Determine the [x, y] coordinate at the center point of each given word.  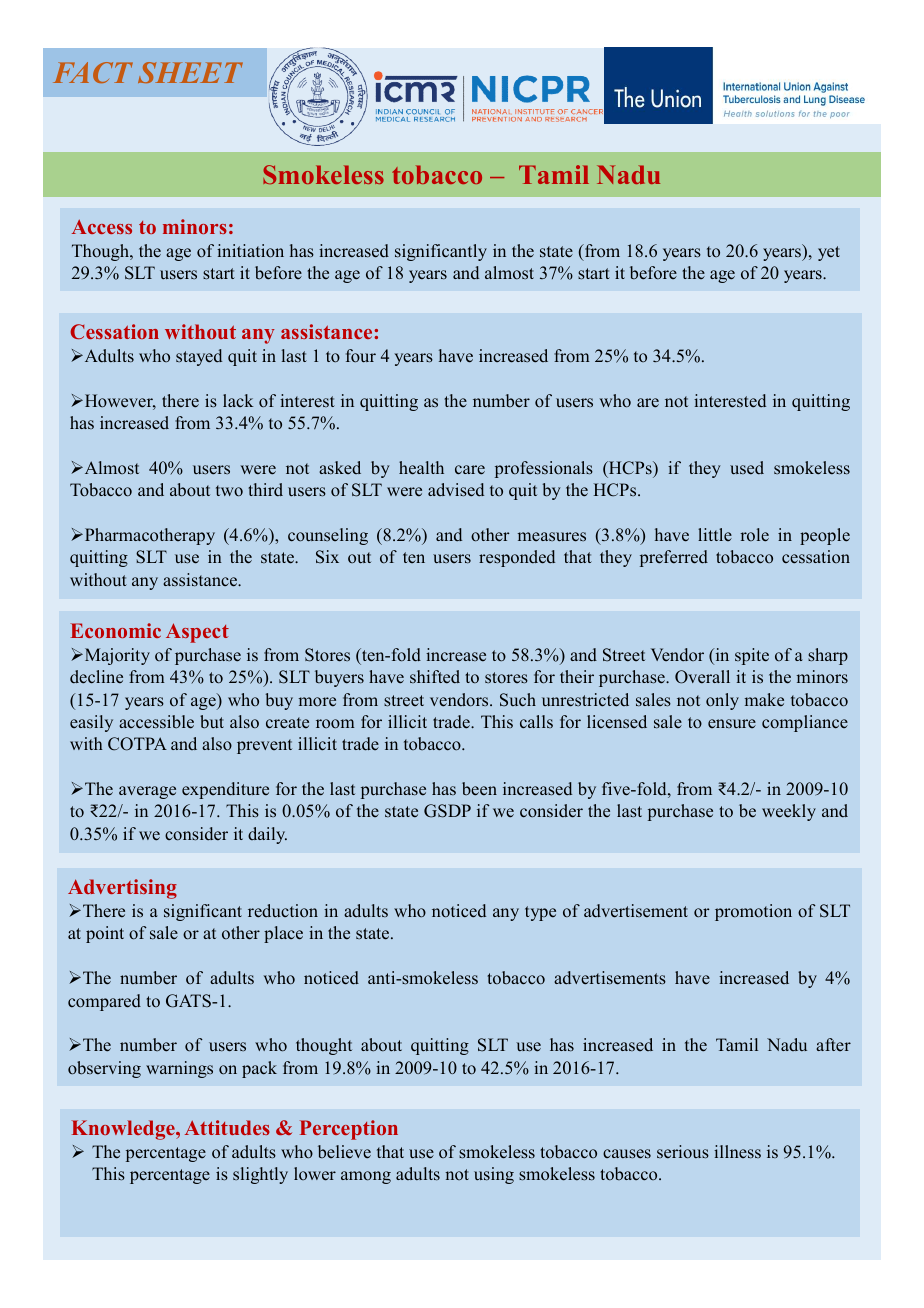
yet [829, 253]
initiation [250, 251]
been [479, 789]
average [147, 792]
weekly [789, 812]
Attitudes [227, 1127]
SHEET [190, 72]
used [747, 468]
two [229, 491]
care [470, 470]
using [494, 1175]
